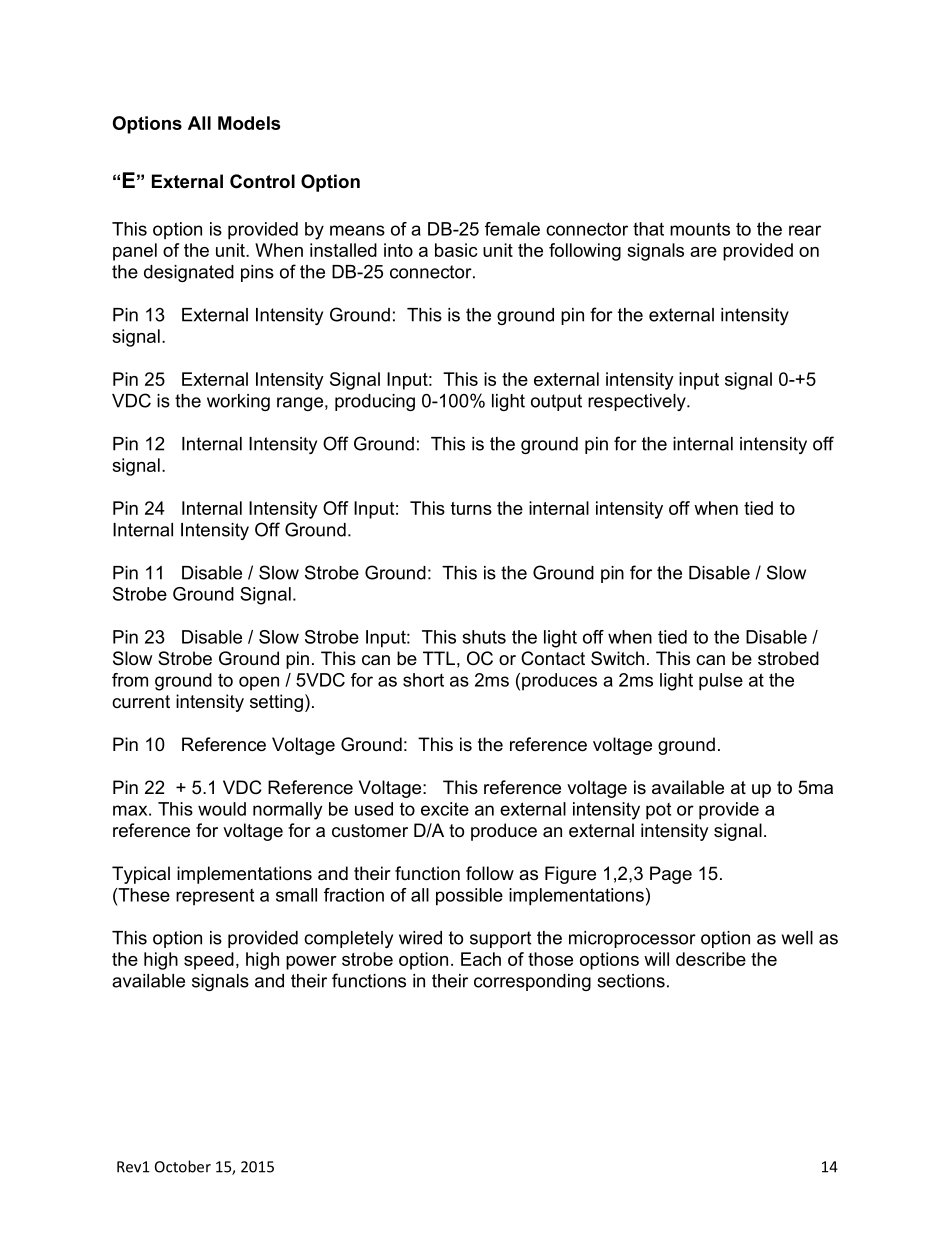 Image resolution: width=952 pixels, height=1233 pixels. Describe the element at coordinates (445, 809) in the screenshot. I see `excite` at that location.
